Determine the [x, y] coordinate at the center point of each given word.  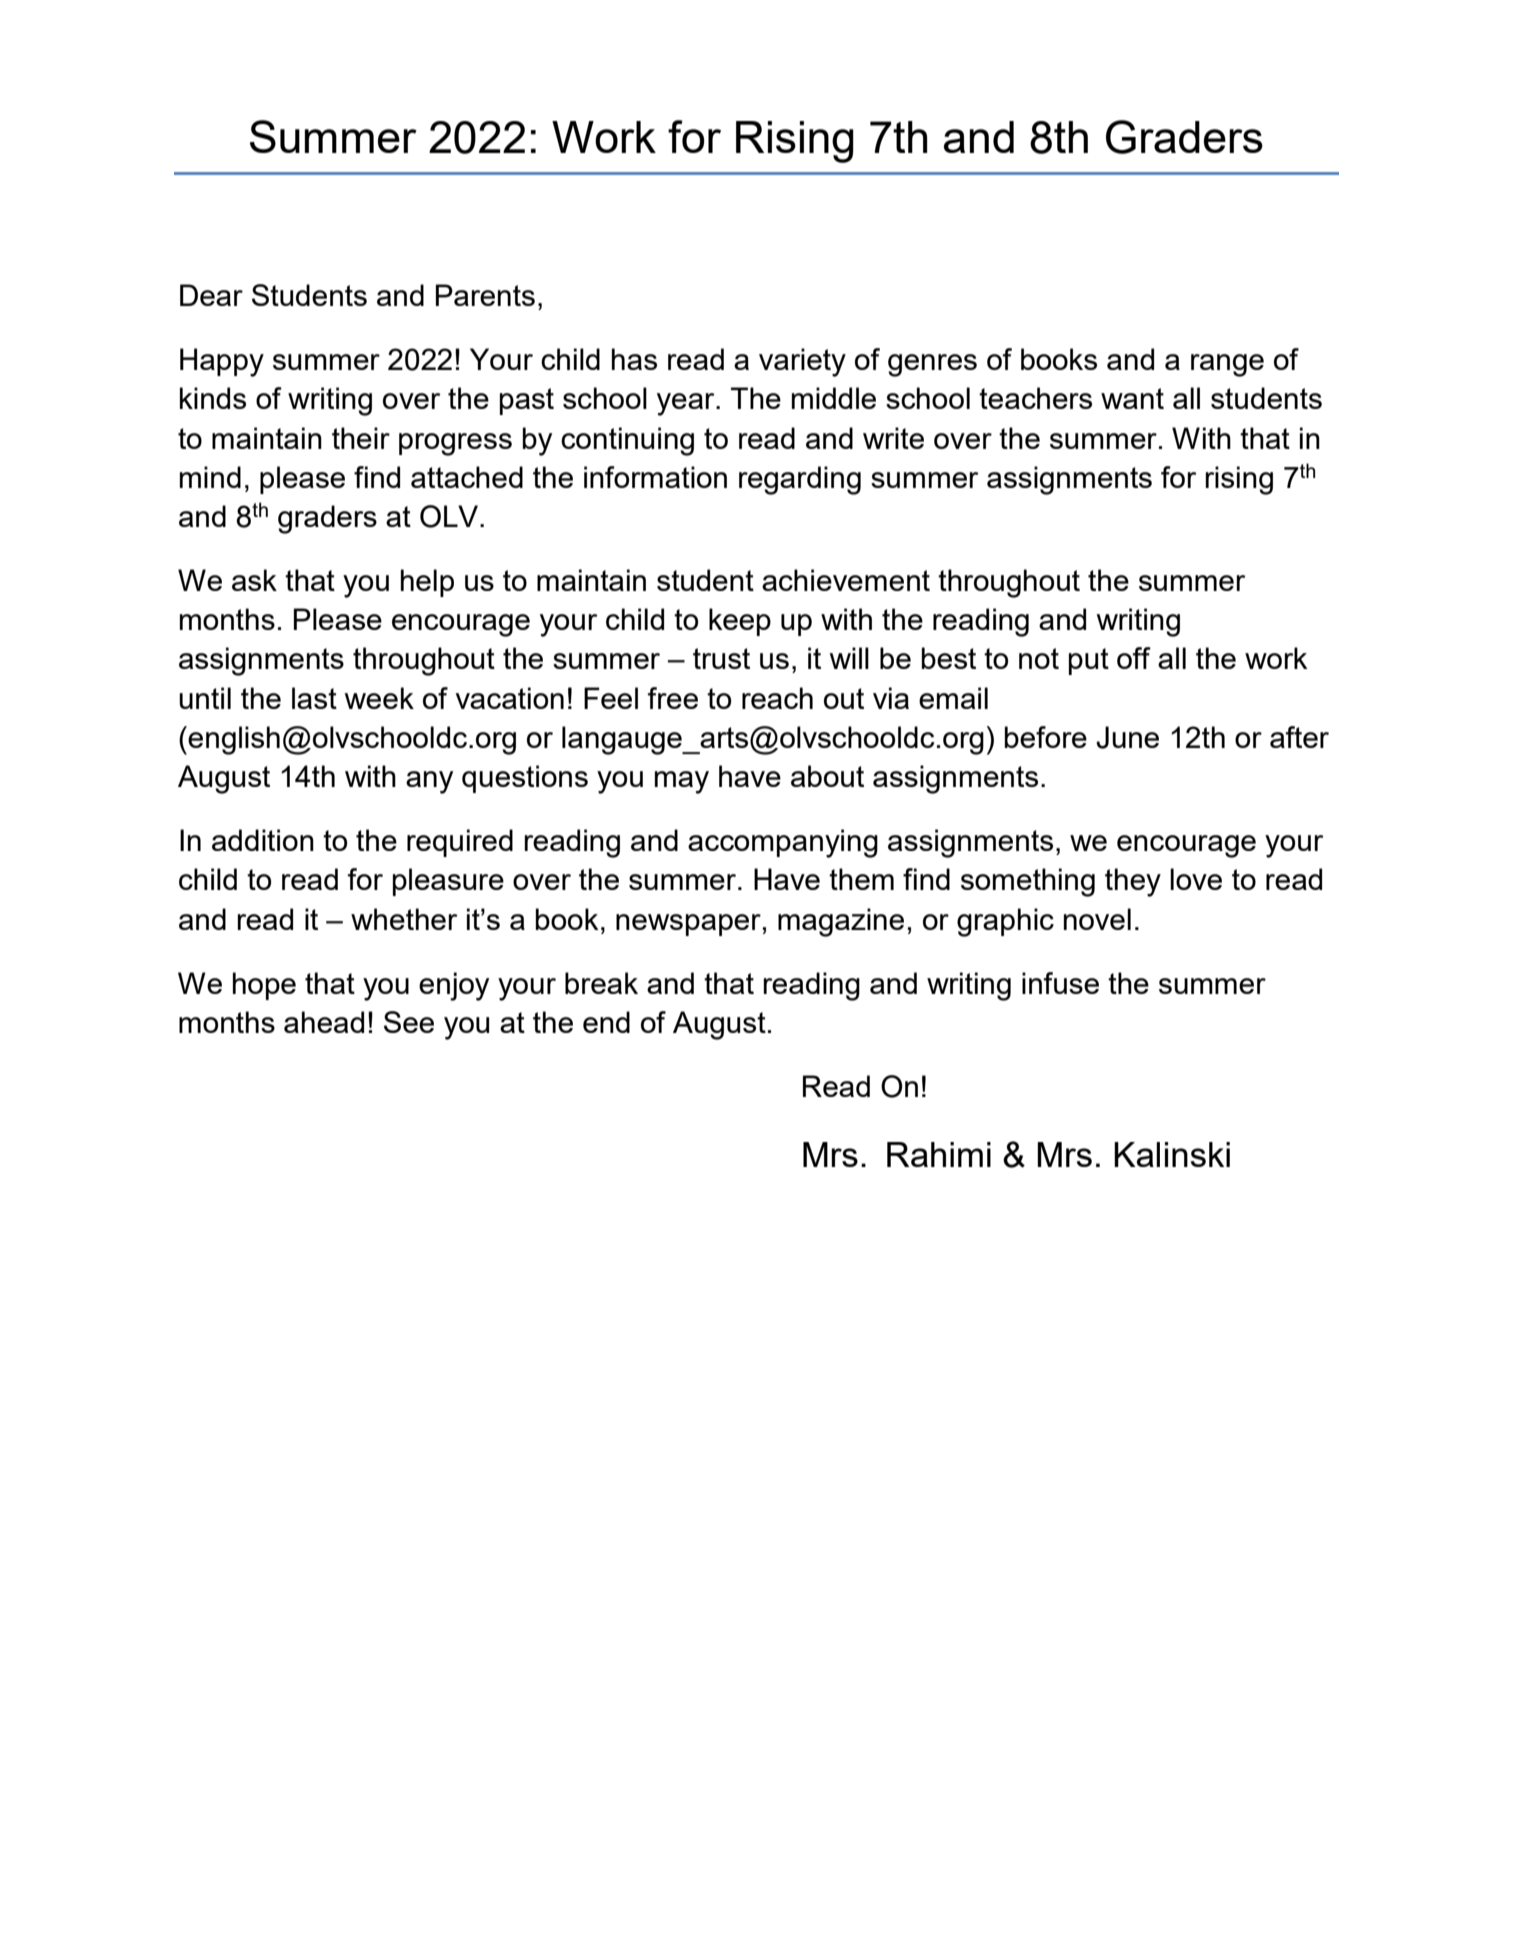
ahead [324, 1022]
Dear [211, 295]
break [601, 983]
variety [802, 362]
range [1227, 365]
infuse [1060, 983]
